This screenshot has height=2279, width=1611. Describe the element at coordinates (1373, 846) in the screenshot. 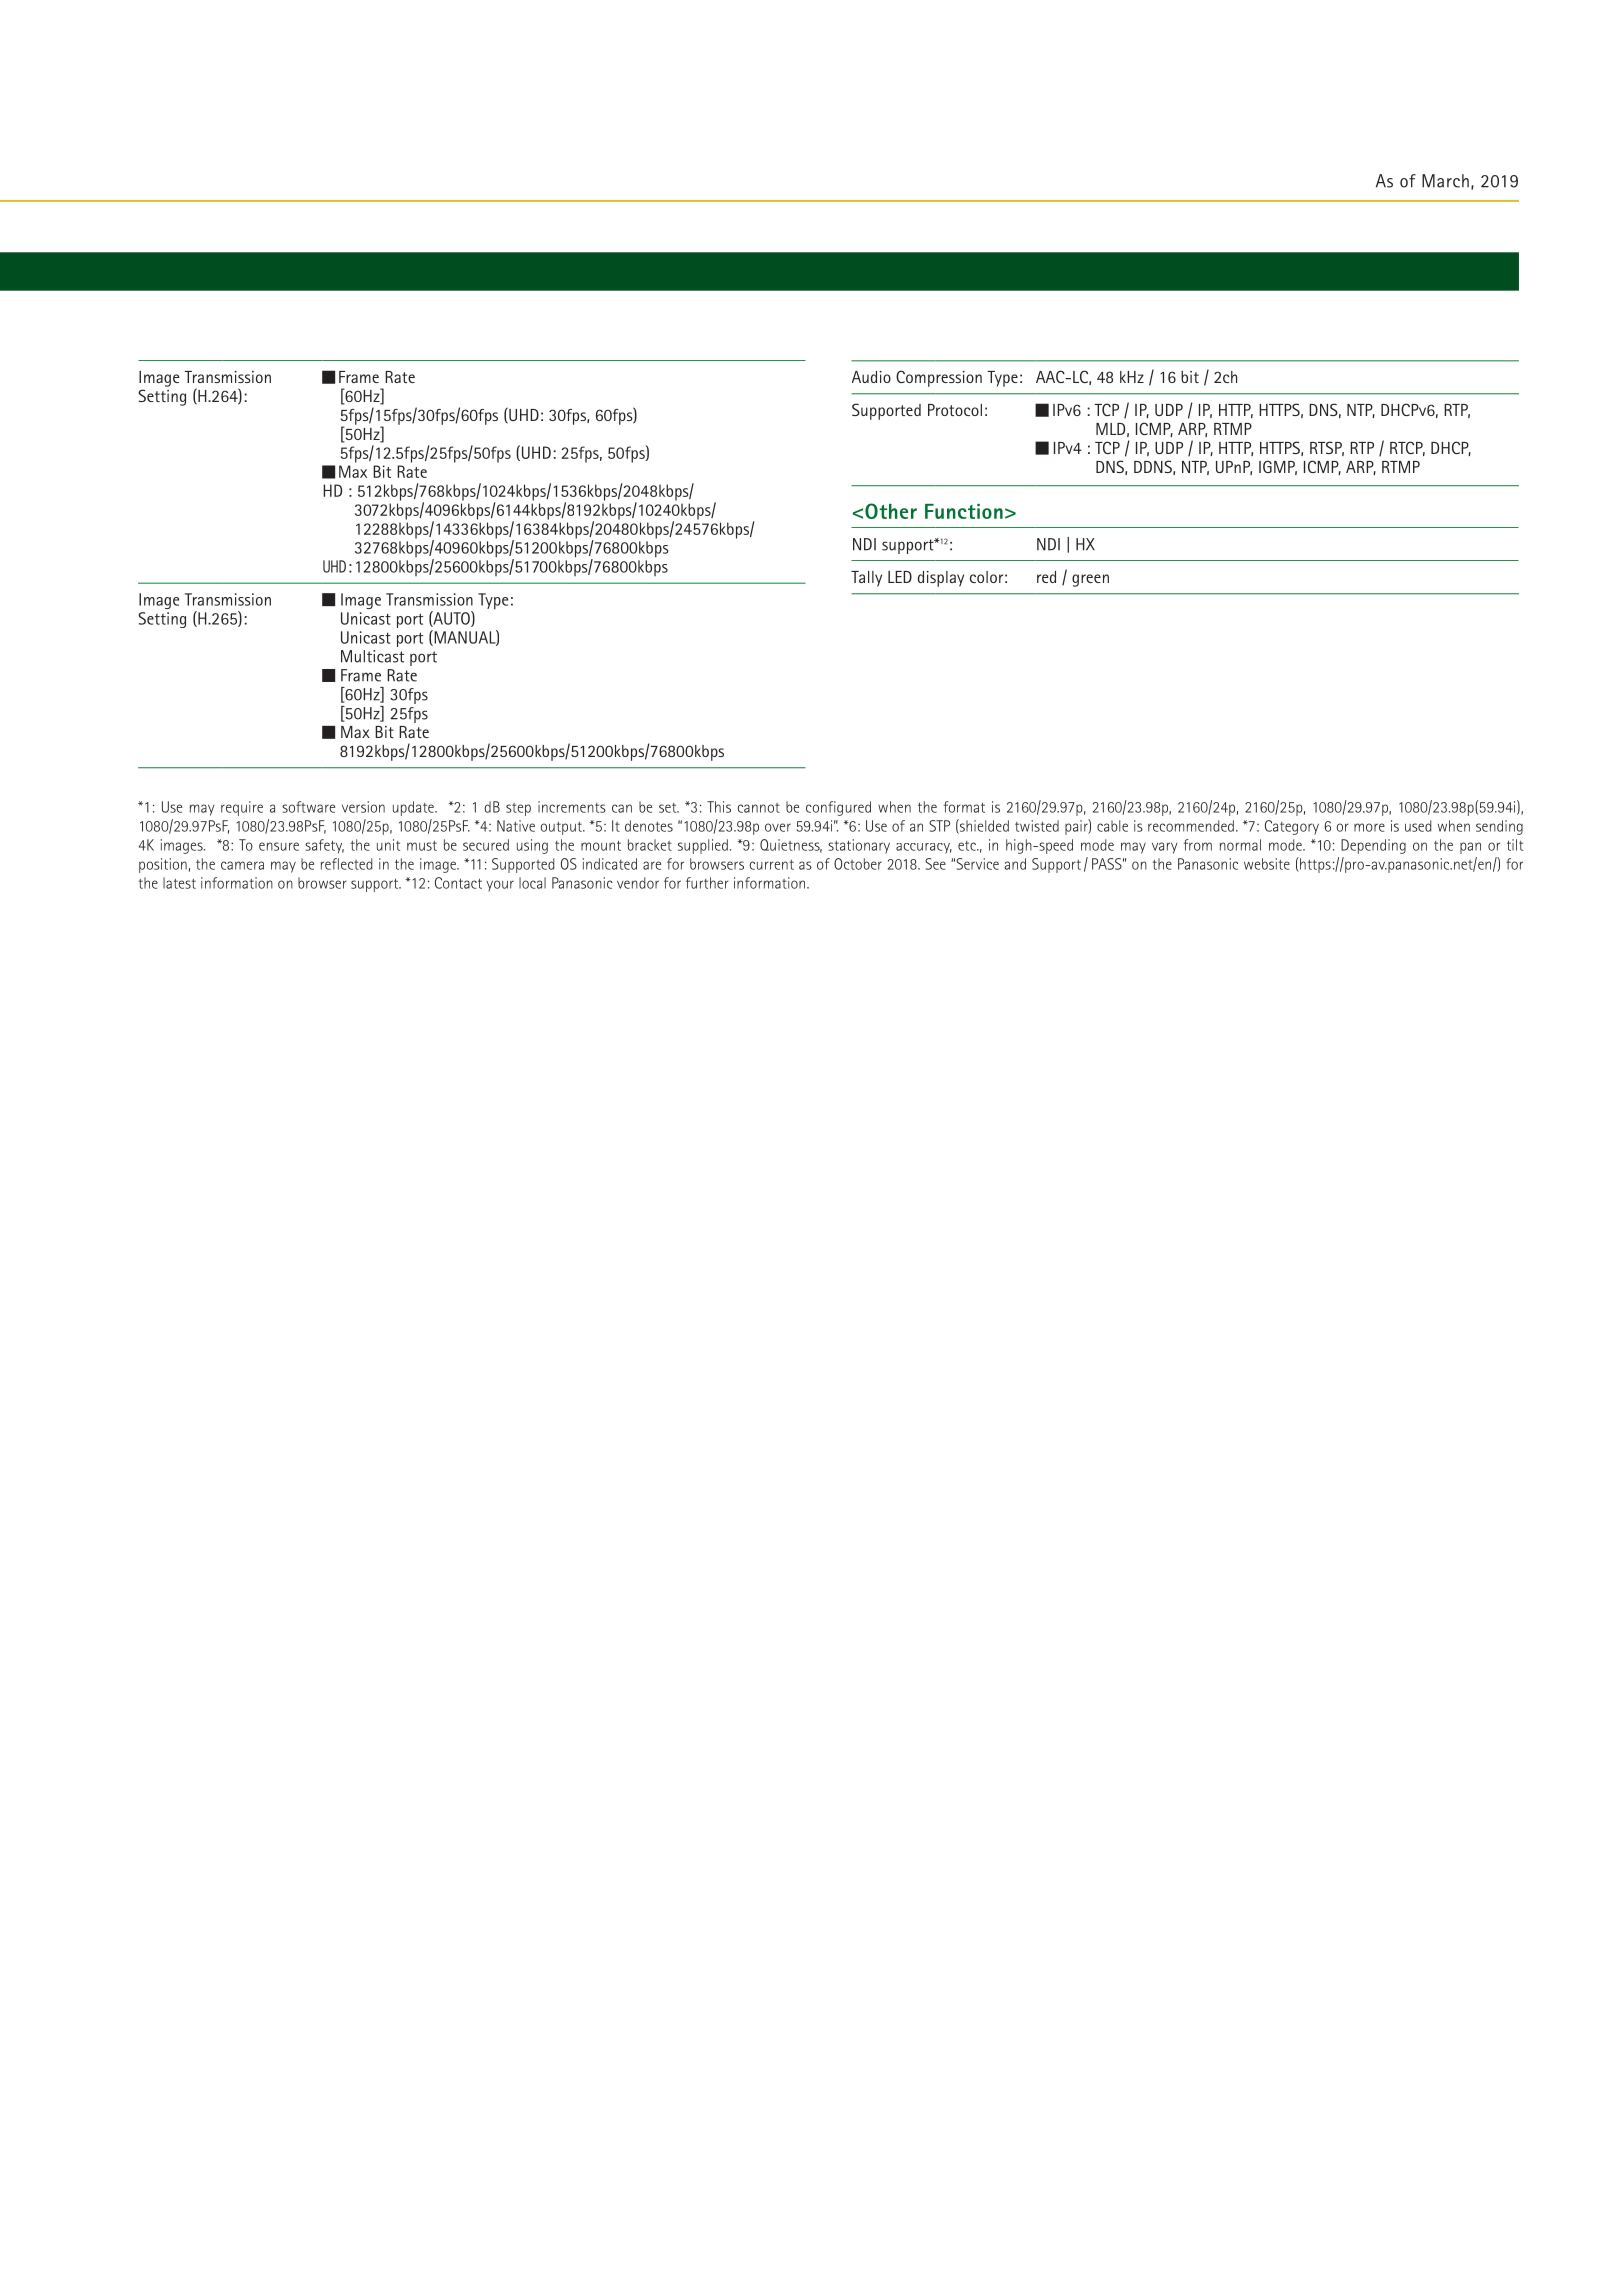

I see `Depending` at that location.
